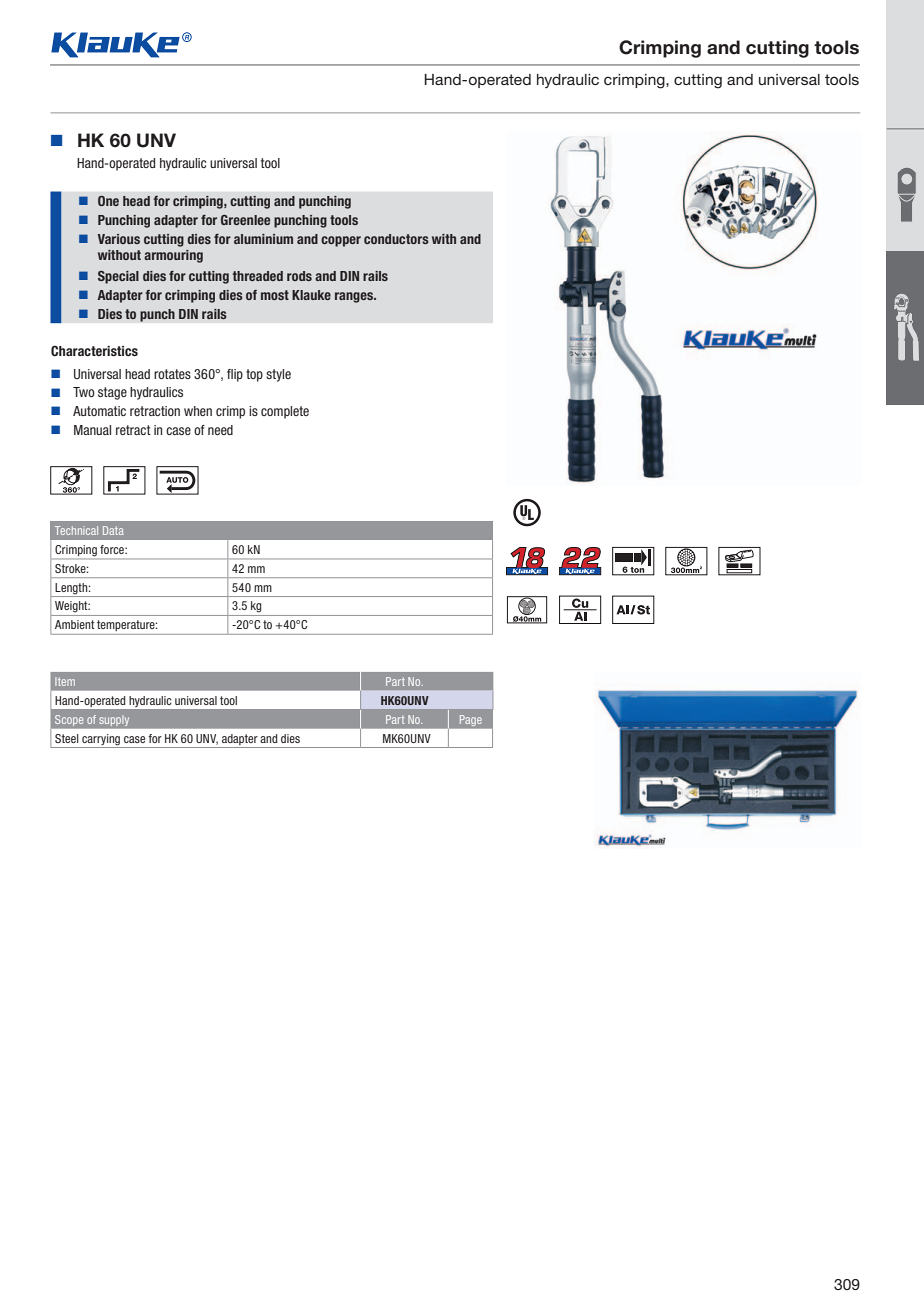  Describe the element at coordinates (471, 720) in the screenshot. I see `Page` at that location.
